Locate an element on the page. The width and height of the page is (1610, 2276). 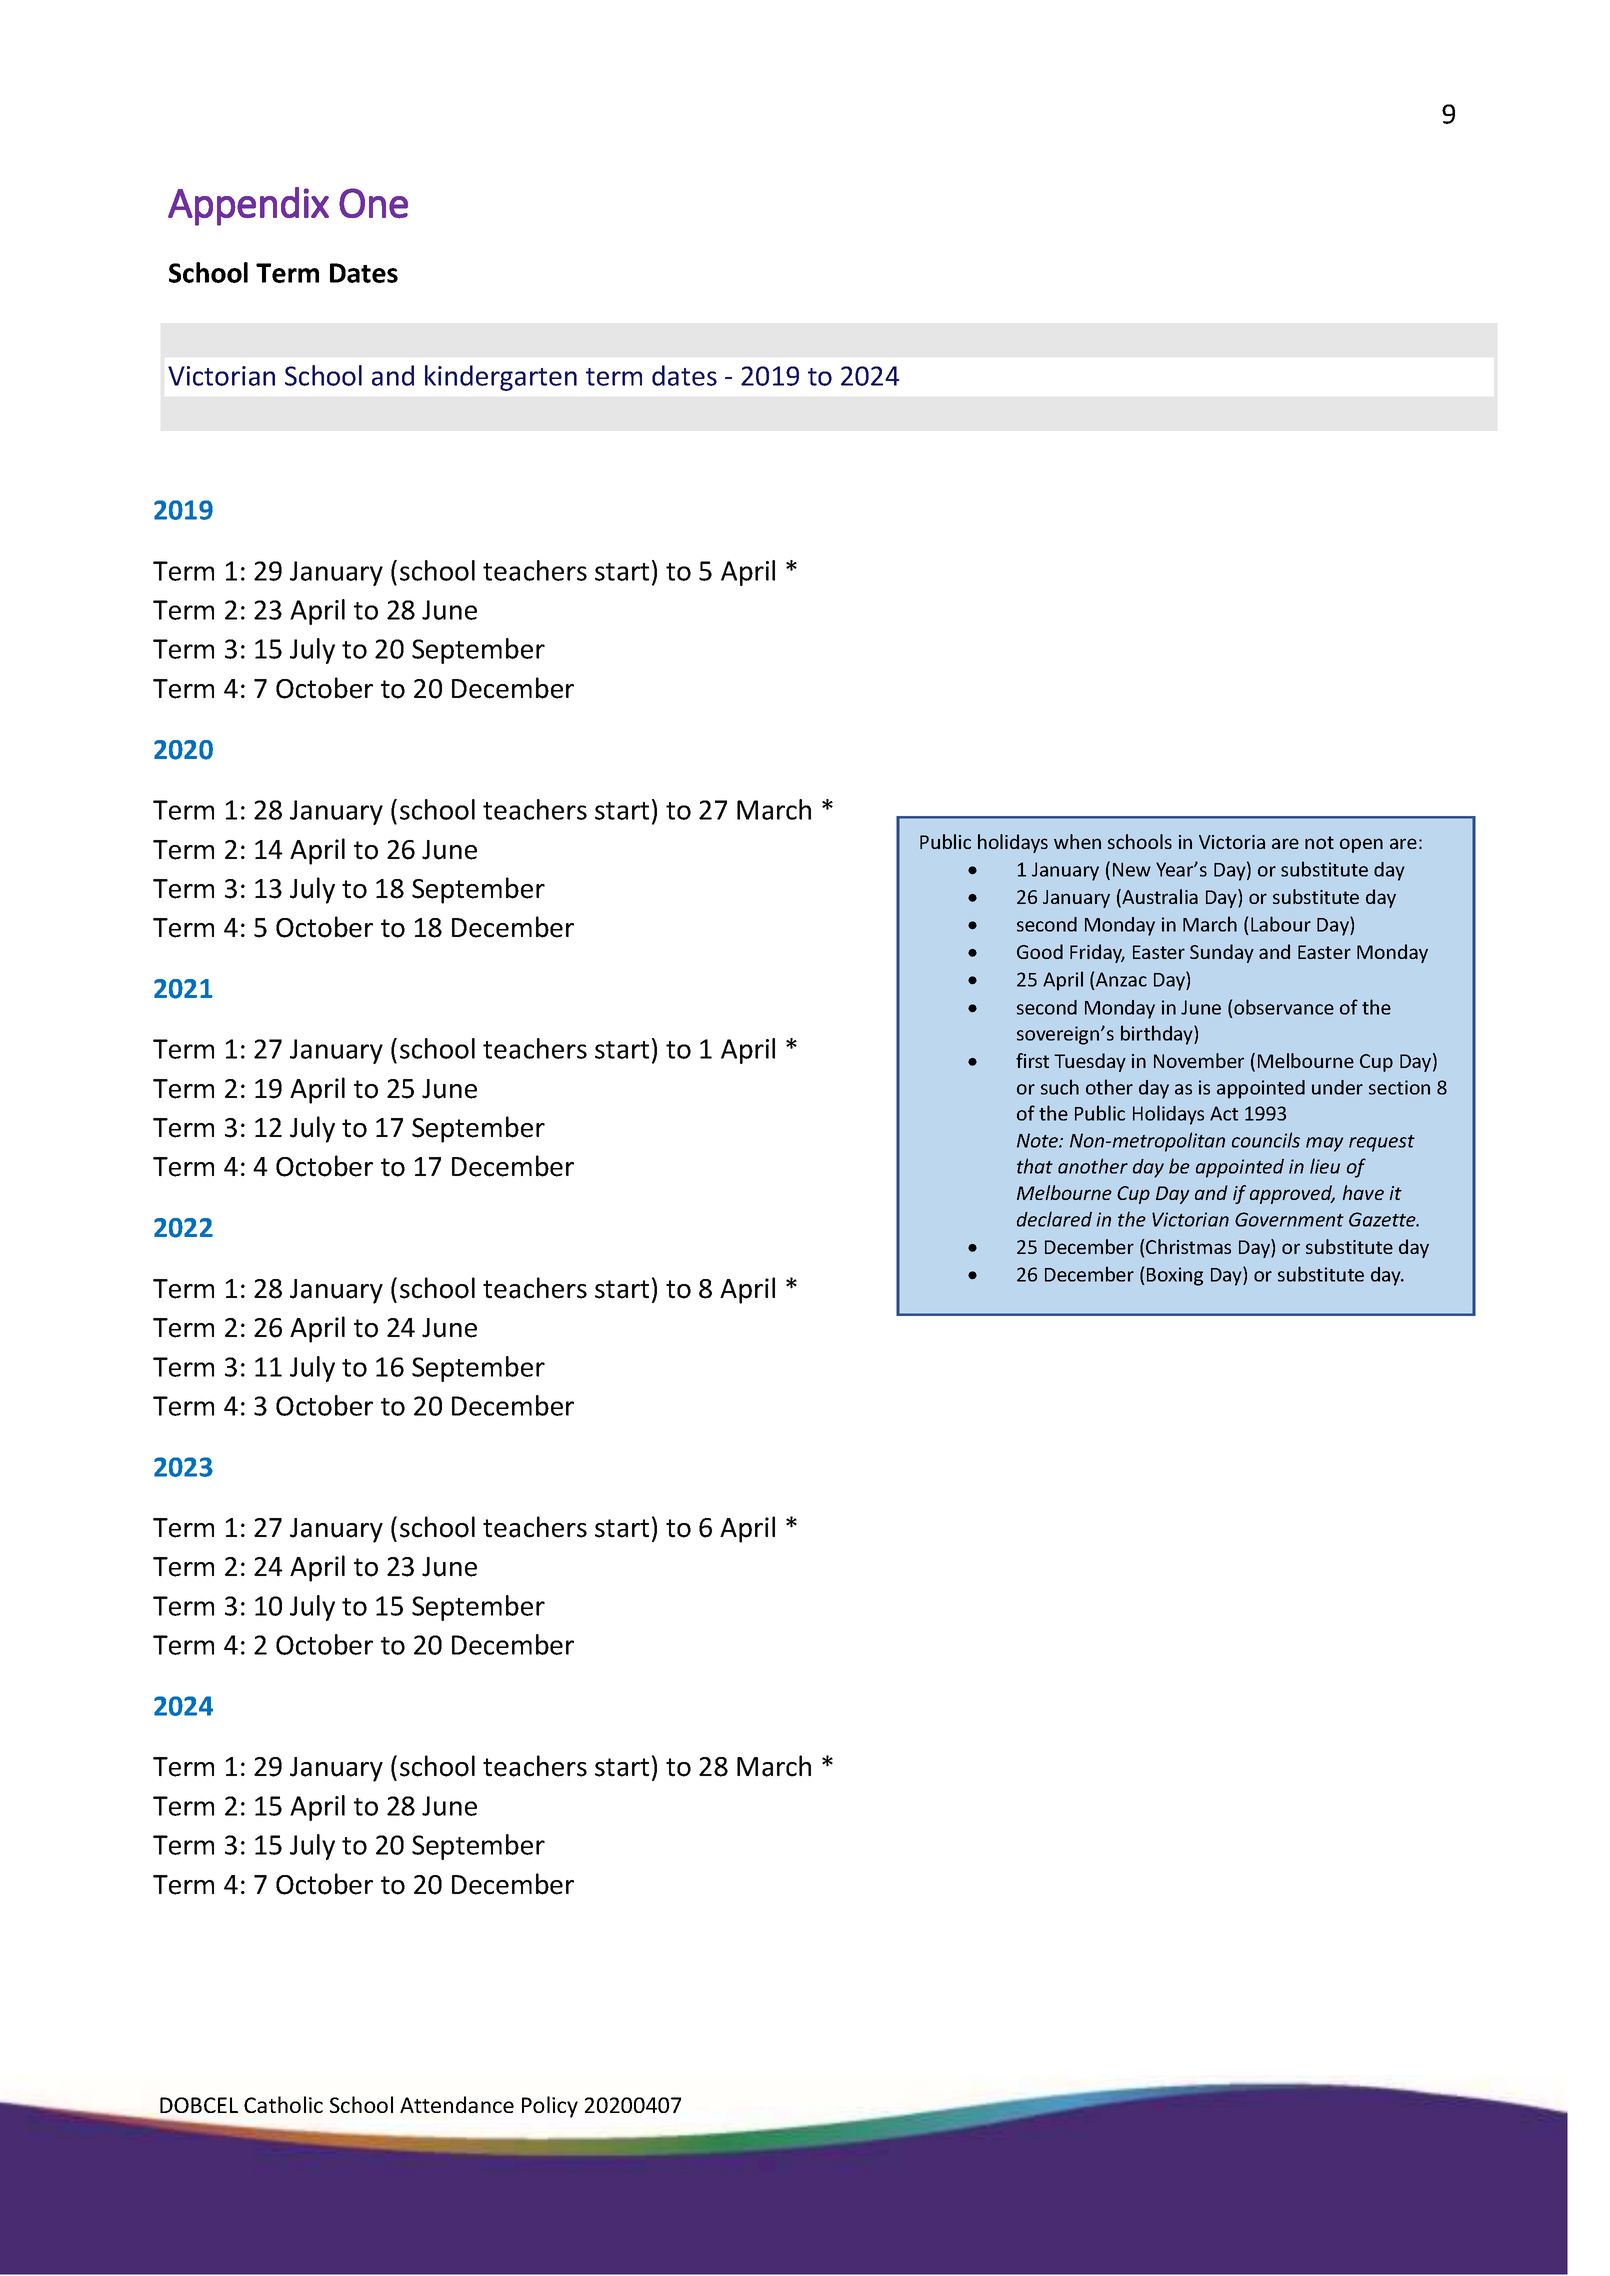
when is located at coordinates (1077, 841).
